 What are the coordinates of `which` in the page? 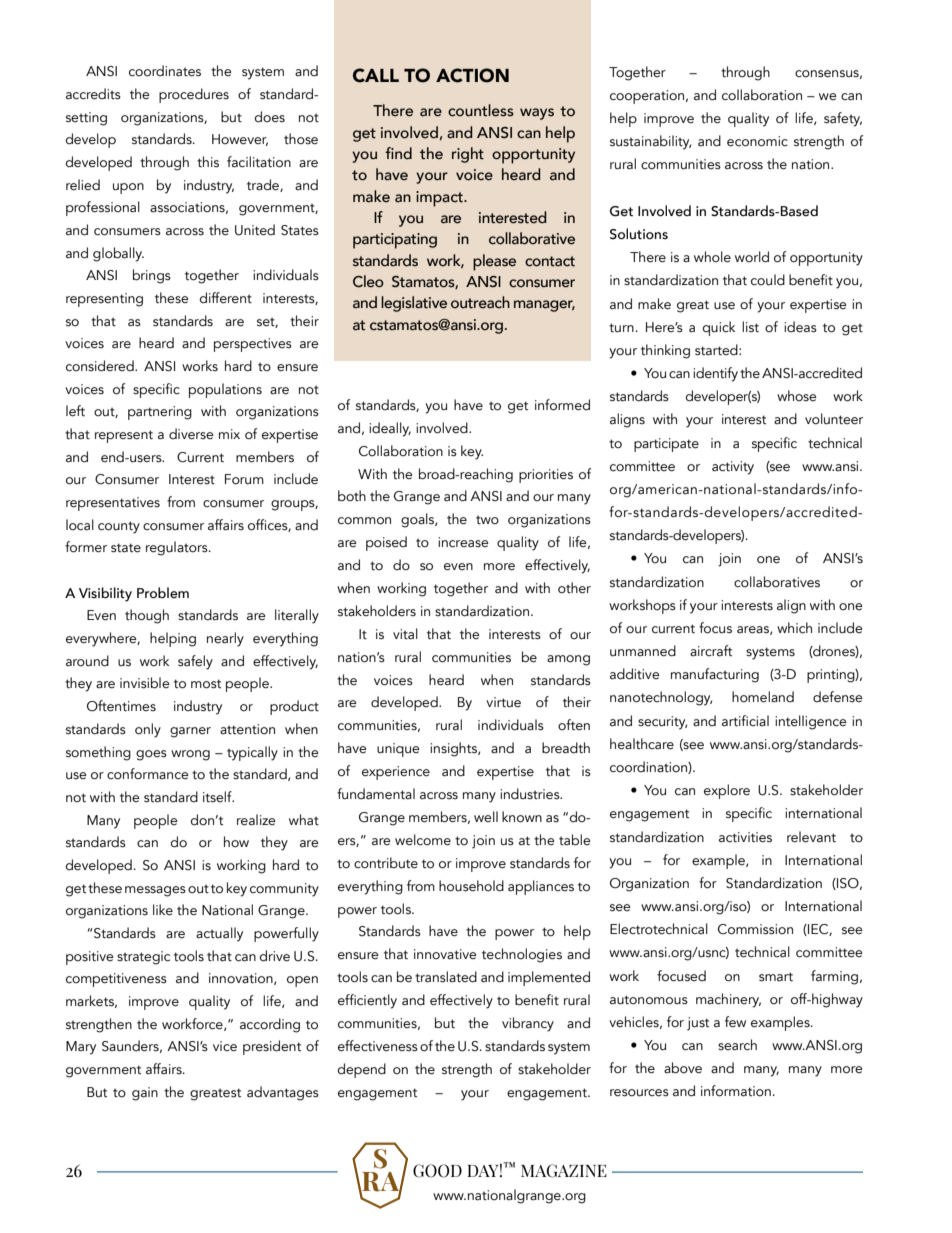 It's located at (794, 628).
